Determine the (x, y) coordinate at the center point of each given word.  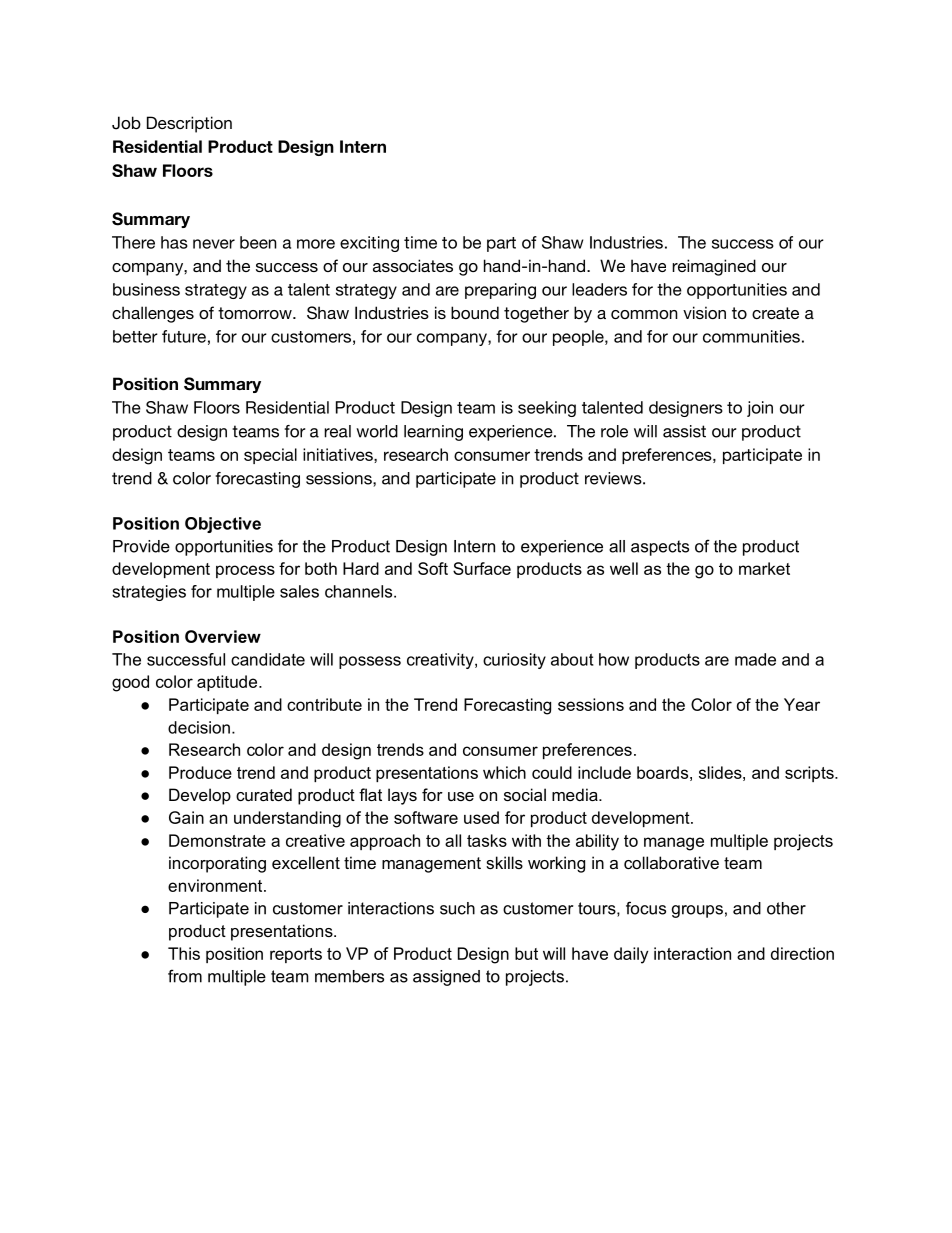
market (764, 568)
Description (189, 124)
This (184, 953)
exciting (369, 244)
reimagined (714, 267)
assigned (446, 978)
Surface (482, 568)
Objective (223, 525)
